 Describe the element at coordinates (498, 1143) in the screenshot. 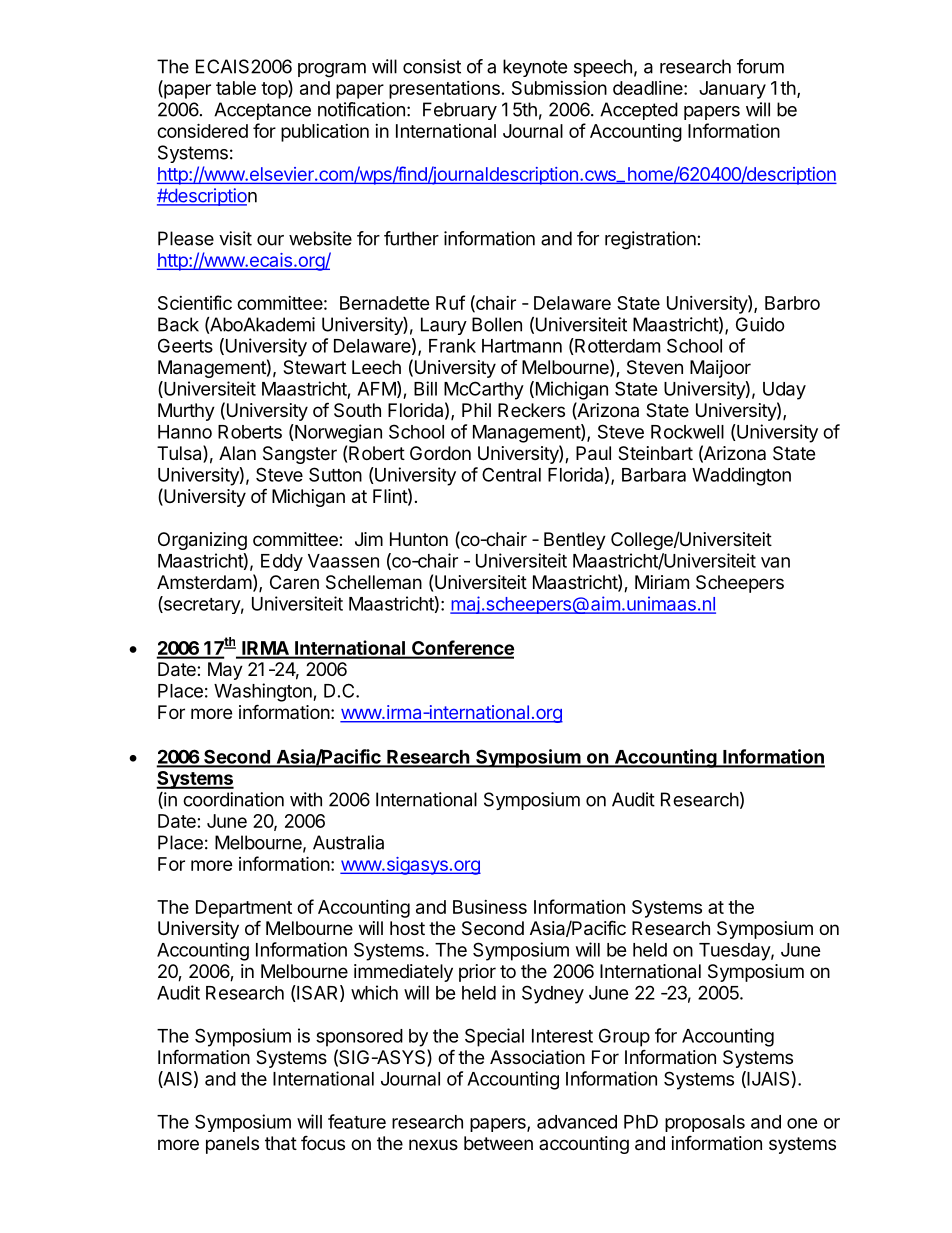

I see `between` at that location.
